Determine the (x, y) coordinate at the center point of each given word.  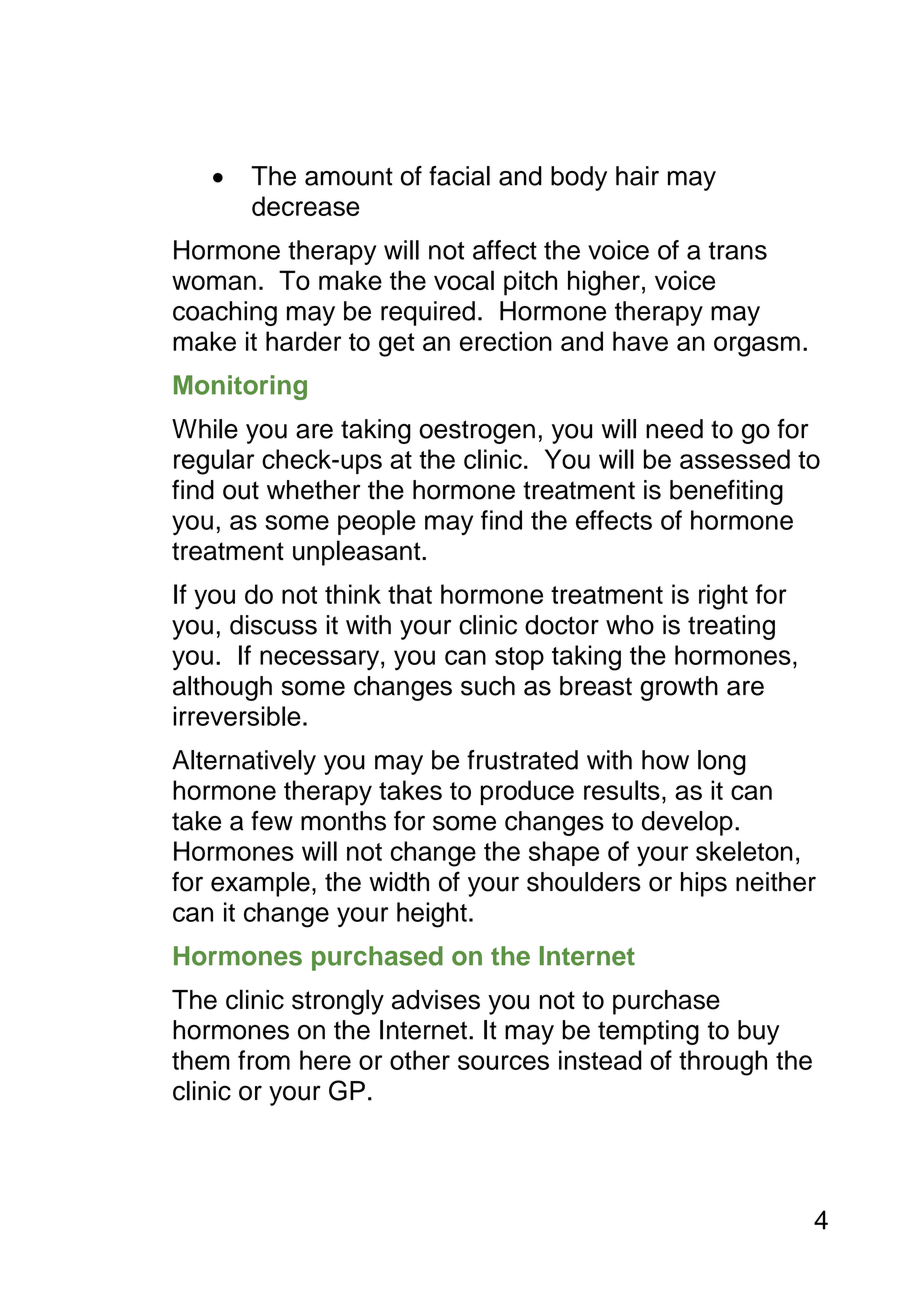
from (264, 1060)
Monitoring (240, 387)
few (272, 821)
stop (519, 658)
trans (738, 251)
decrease (305, 206)
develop (687, 823)
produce (527, 792)
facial (459, 176)
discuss (273, 625)
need (674, 429)
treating (731, 627)
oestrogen (477, 432)
